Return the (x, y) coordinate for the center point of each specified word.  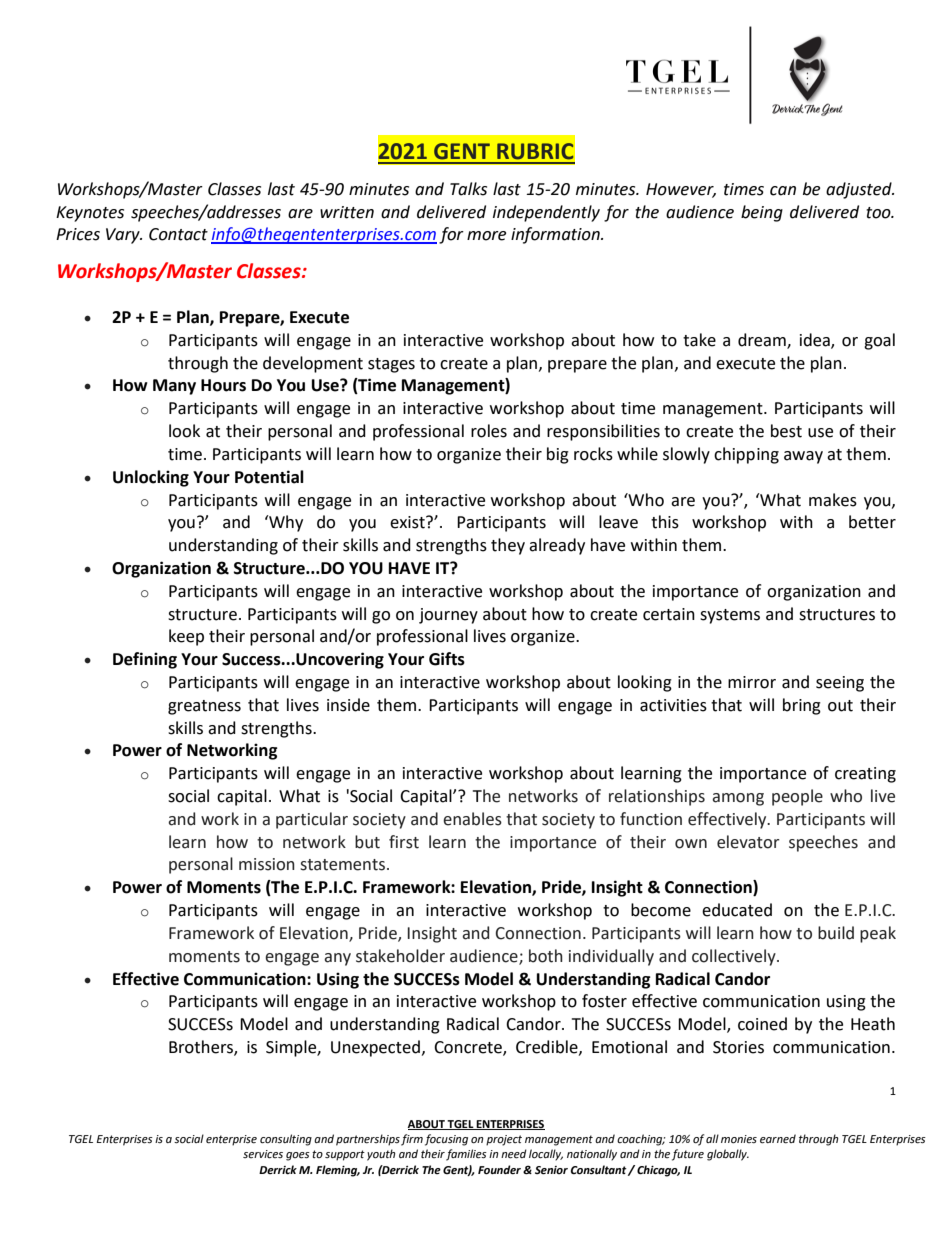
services (263, 1154)
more (486, 236)
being (762, 213)
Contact (178, 234)
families (466, 1155)
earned (778, 1139)
